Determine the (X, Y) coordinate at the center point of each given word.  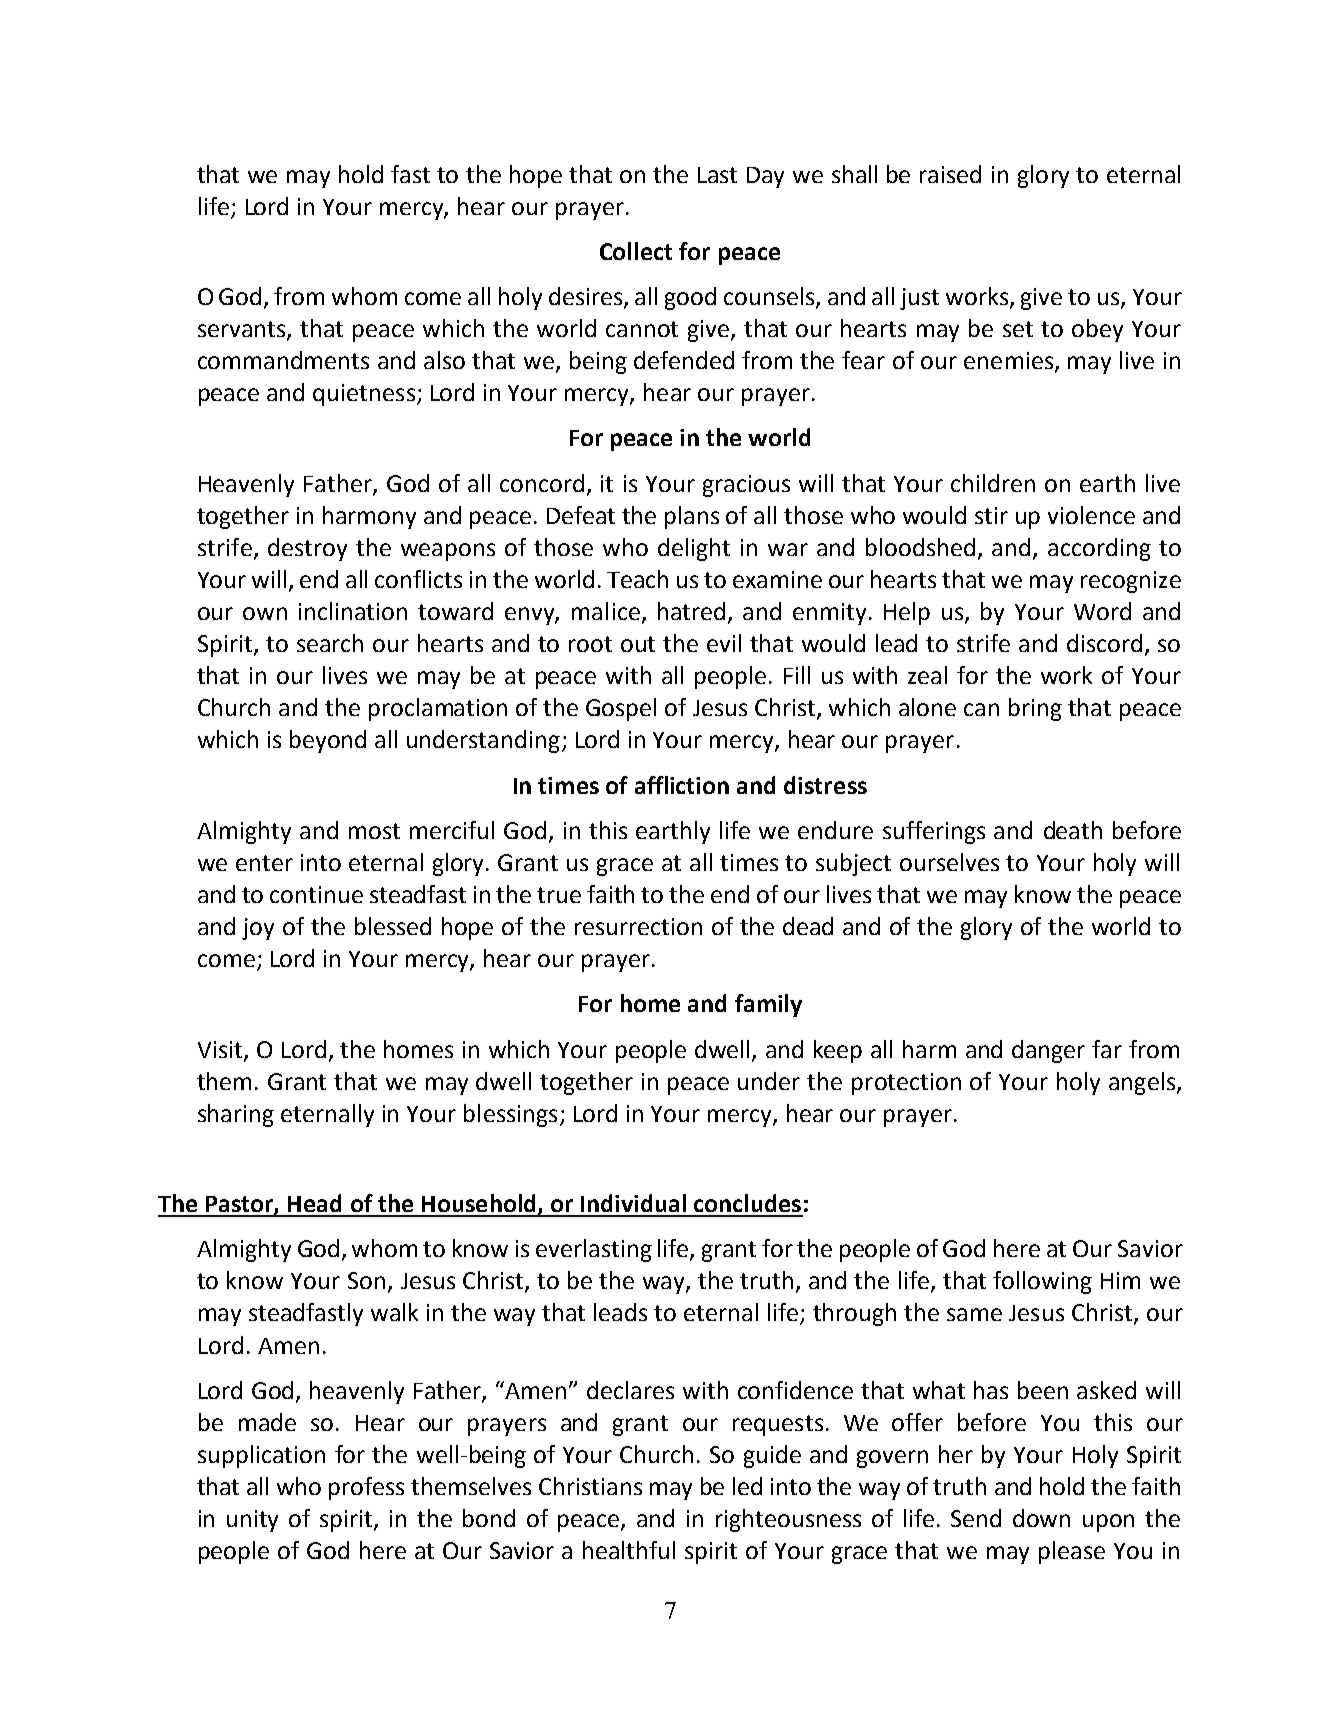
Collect (636, 251)
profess (366, 1488)
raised (950, 174)
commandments (283, 360)
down (1041, 1518)
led (747, 1486)
